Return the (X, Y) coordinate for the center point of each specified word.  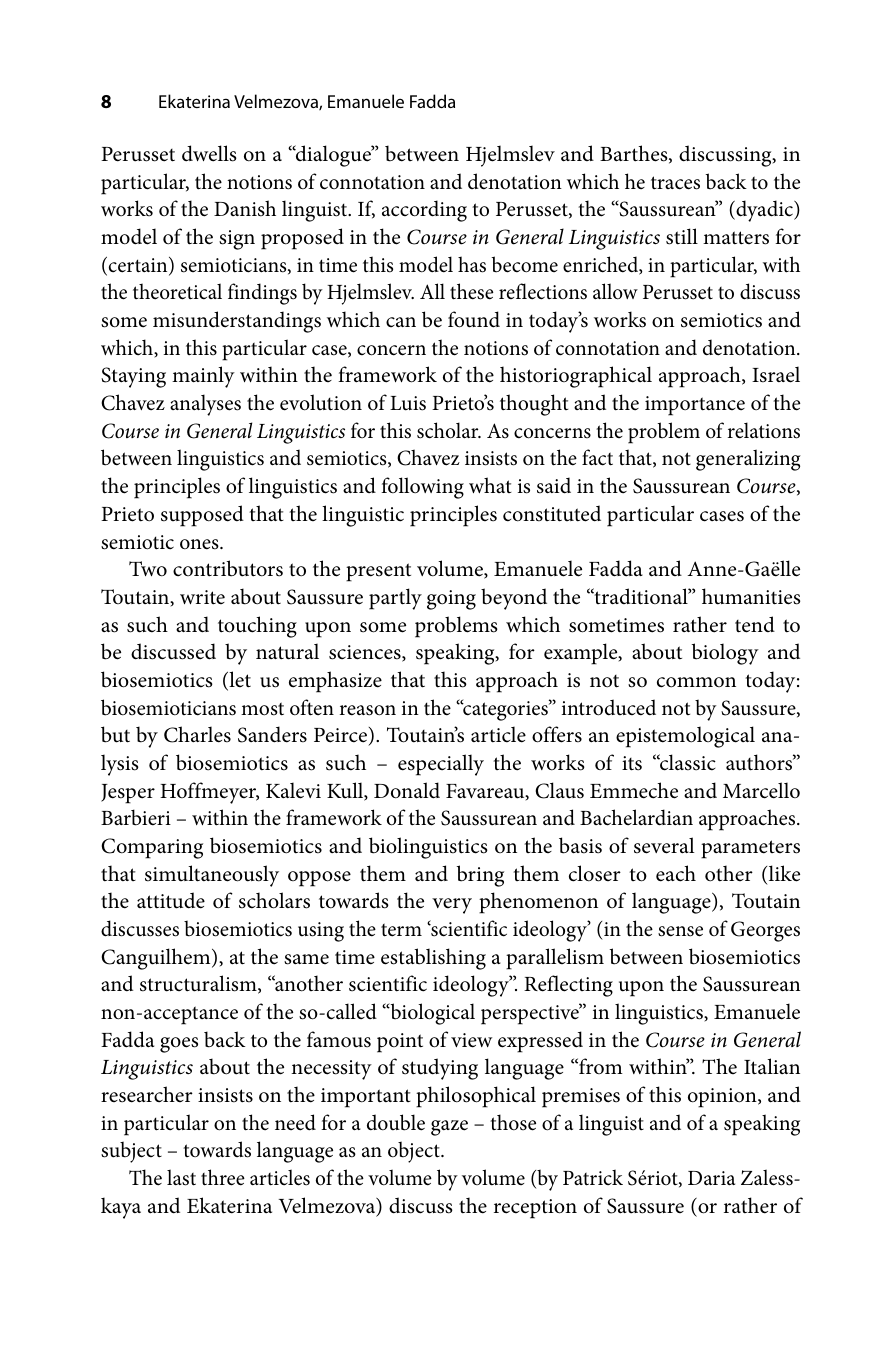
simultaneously (212, 876)
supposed (202, 516)
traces (675, 183)
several (664, 845)
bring (480, 876)
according (424, 211)
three (223, 1177)
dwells (209, 153)
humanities (751, 596)
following (422, 488)
